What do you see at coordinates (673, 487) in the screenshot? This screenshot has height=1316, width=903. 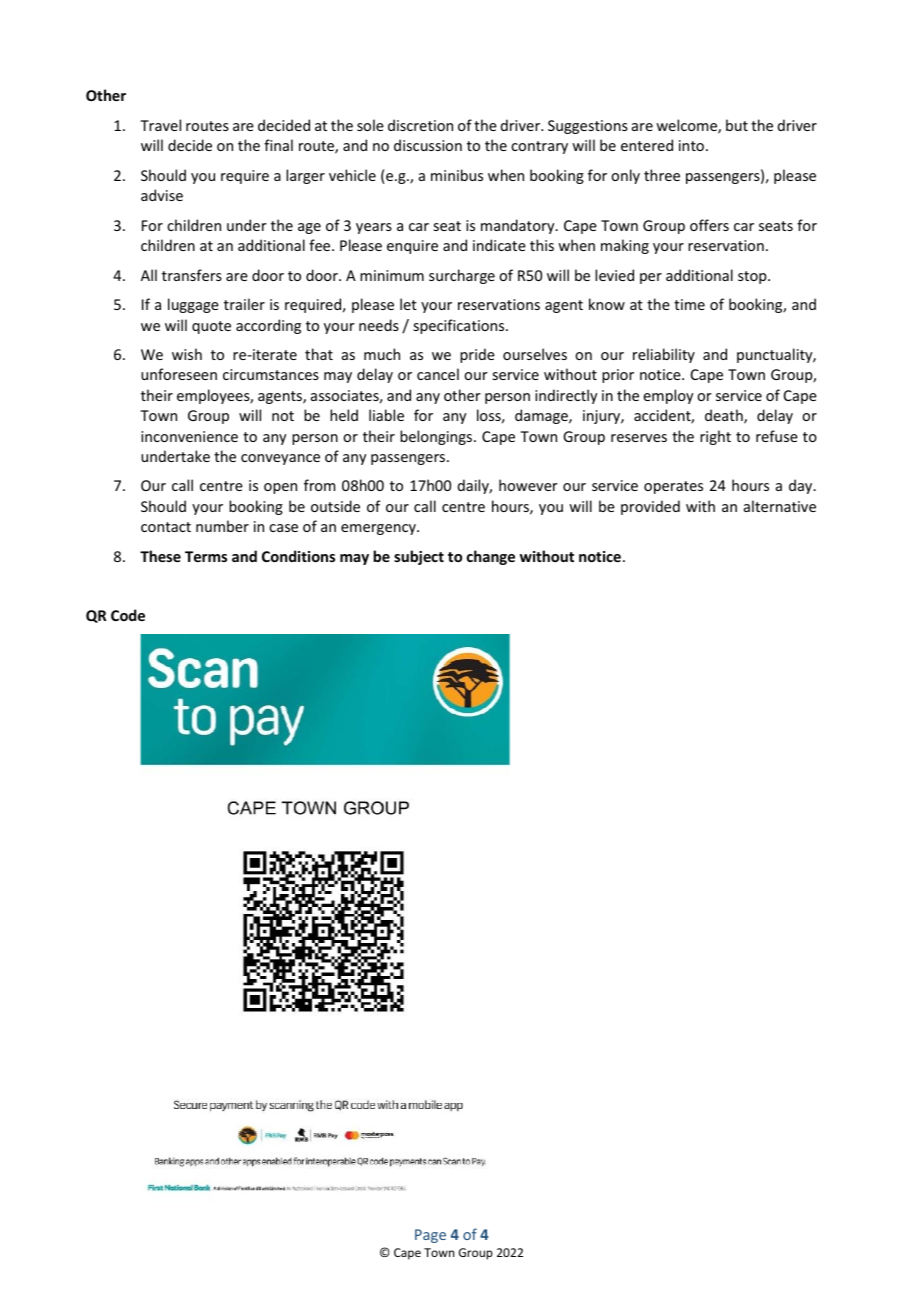 I see `operates` at bounding box center [673, 487].
